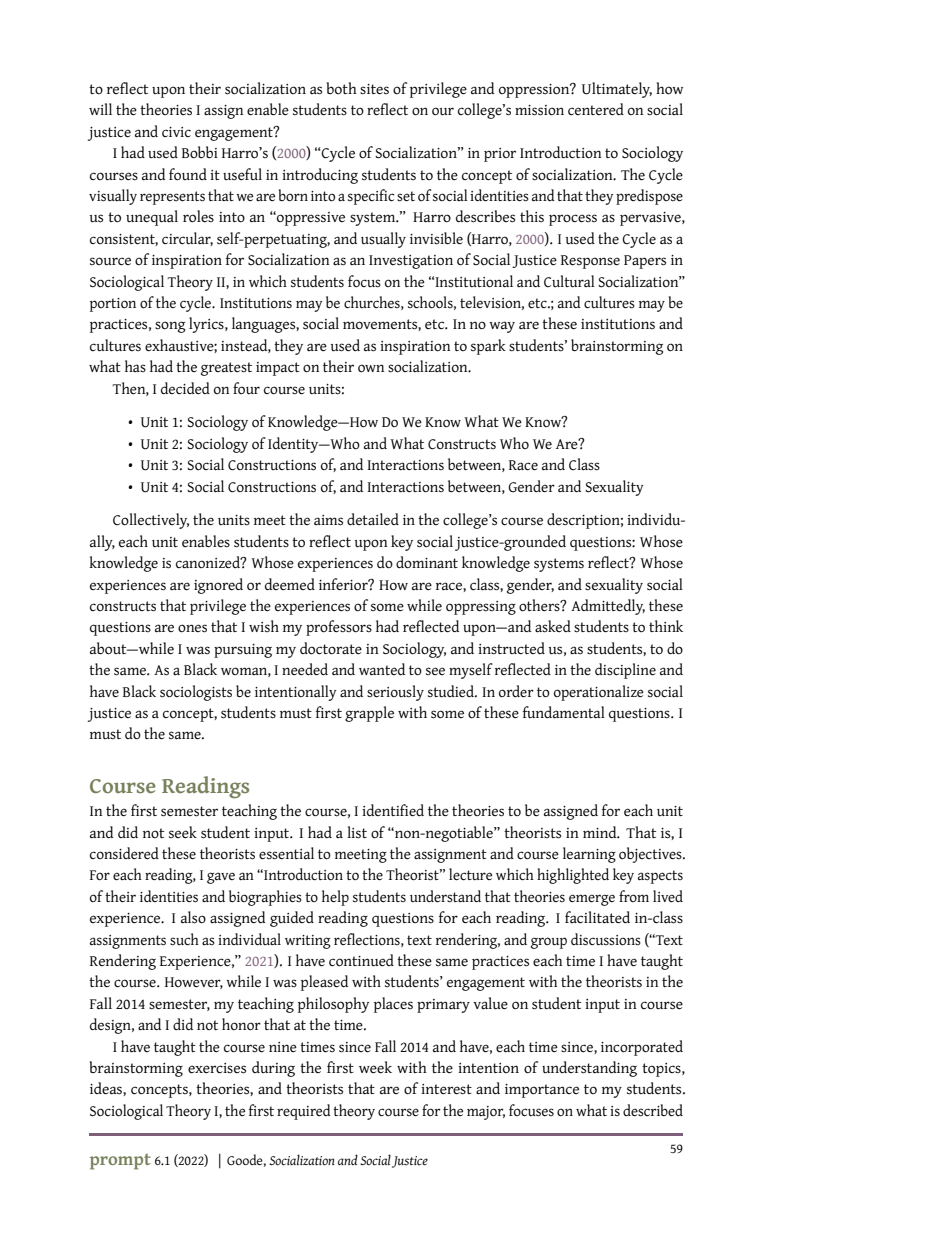 This screenshot has width=952, height=1233. I want to click on detailed, so click(373, 519).
